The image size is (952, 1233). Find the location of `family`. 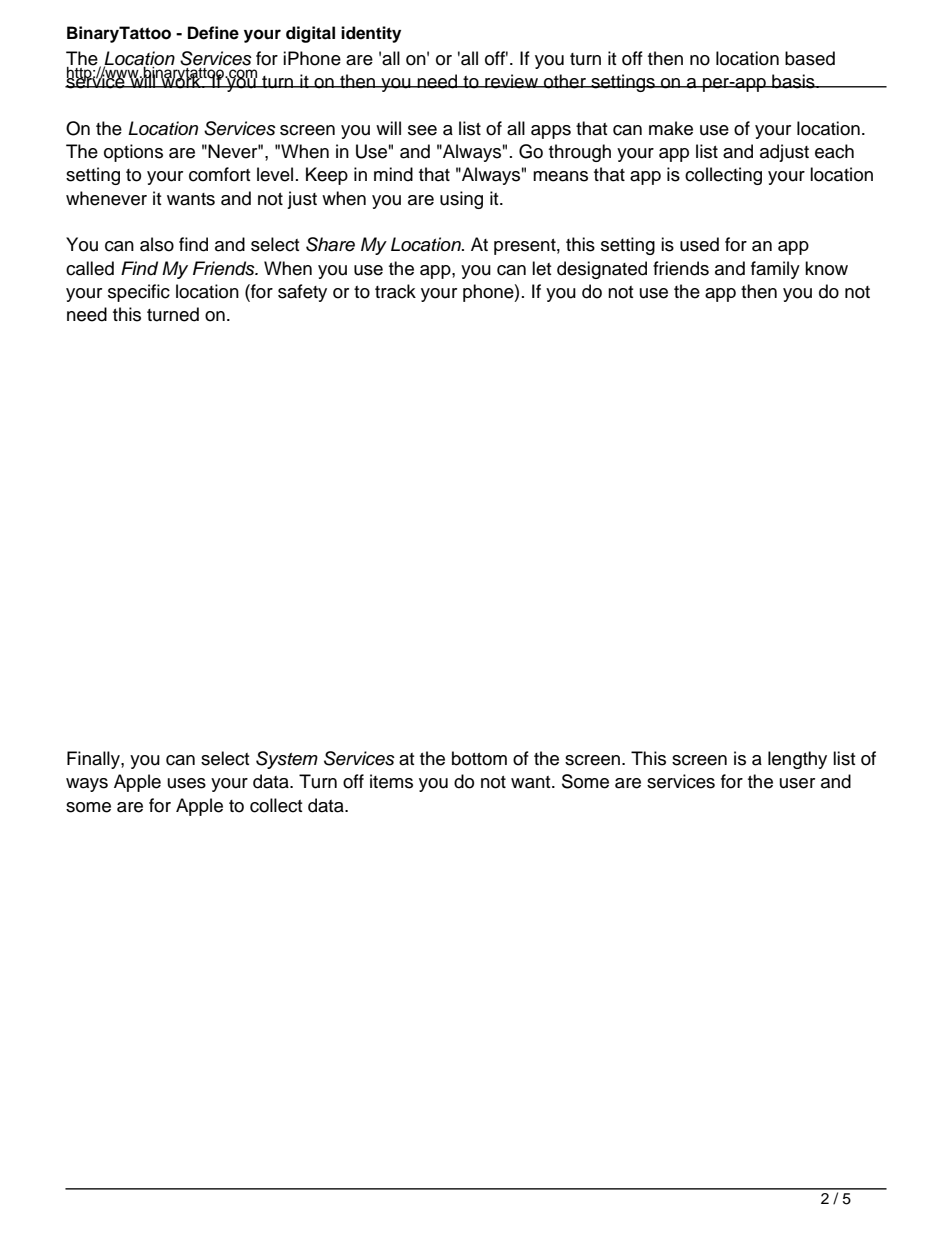

family is located at coordinates (775, 270).
